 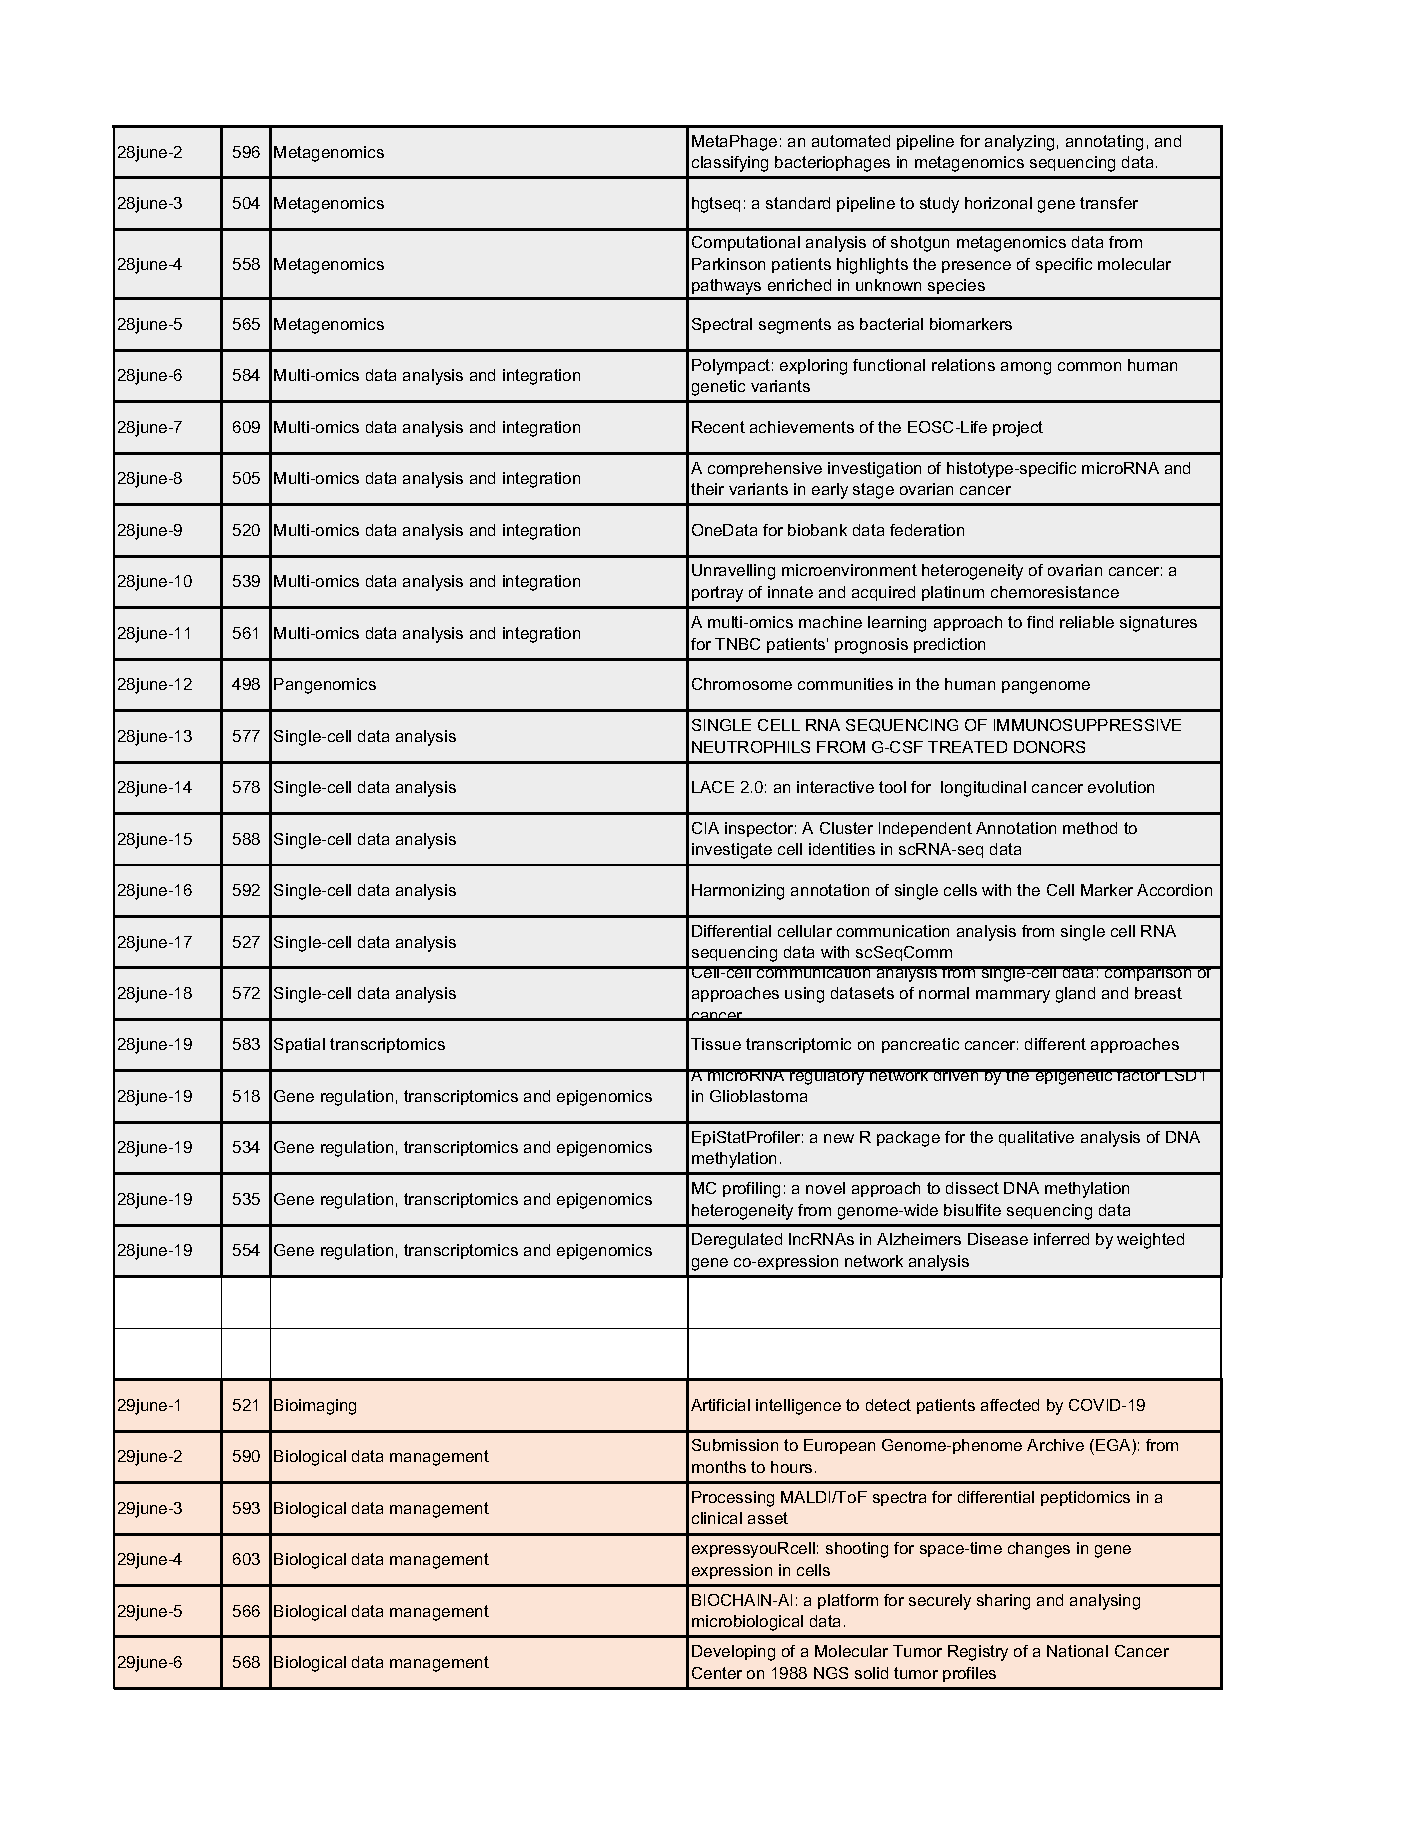 I want to click on standard, so click(x=798, y=203).
